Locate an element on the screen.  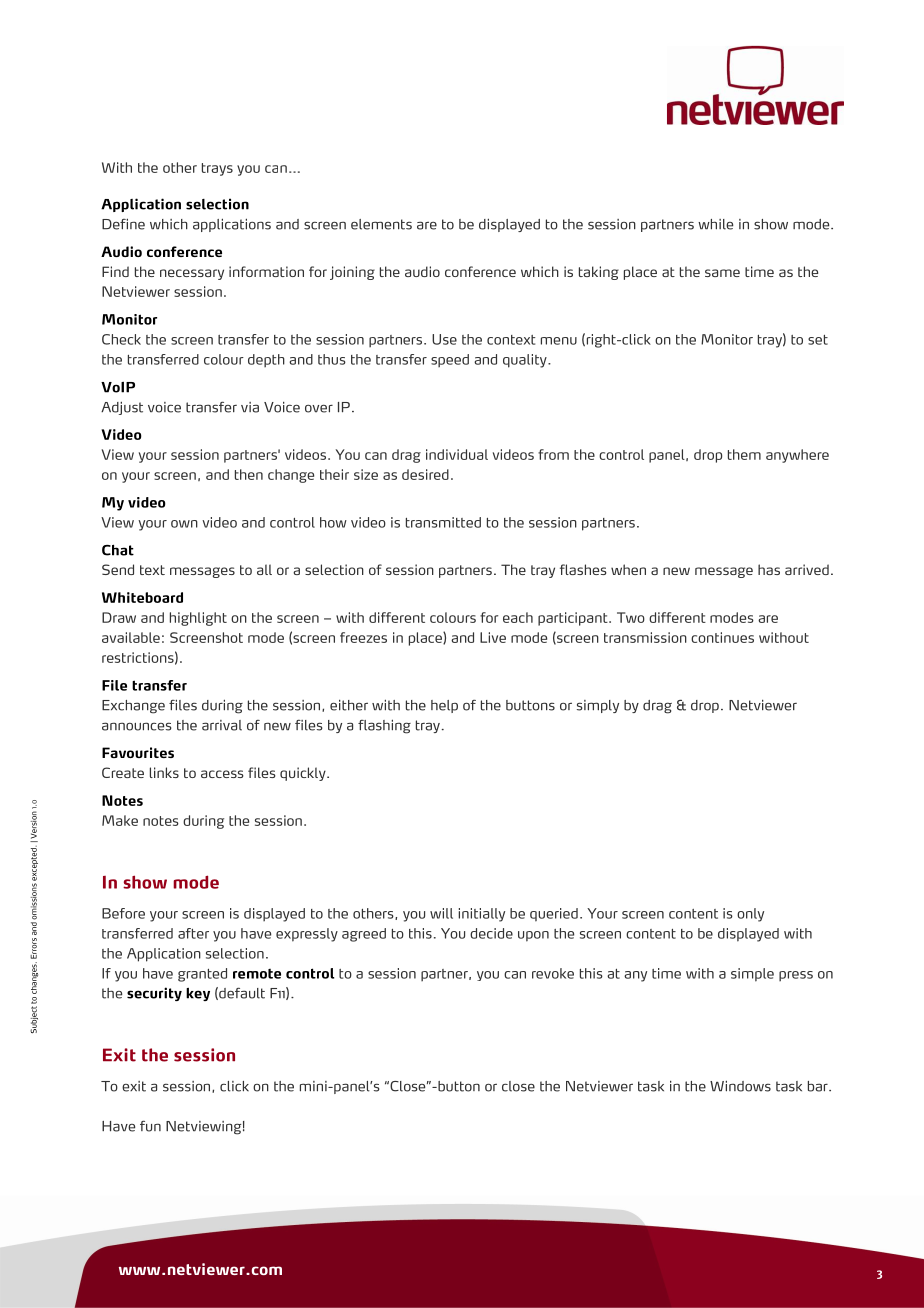
only is located at coordinates (750, 915).
